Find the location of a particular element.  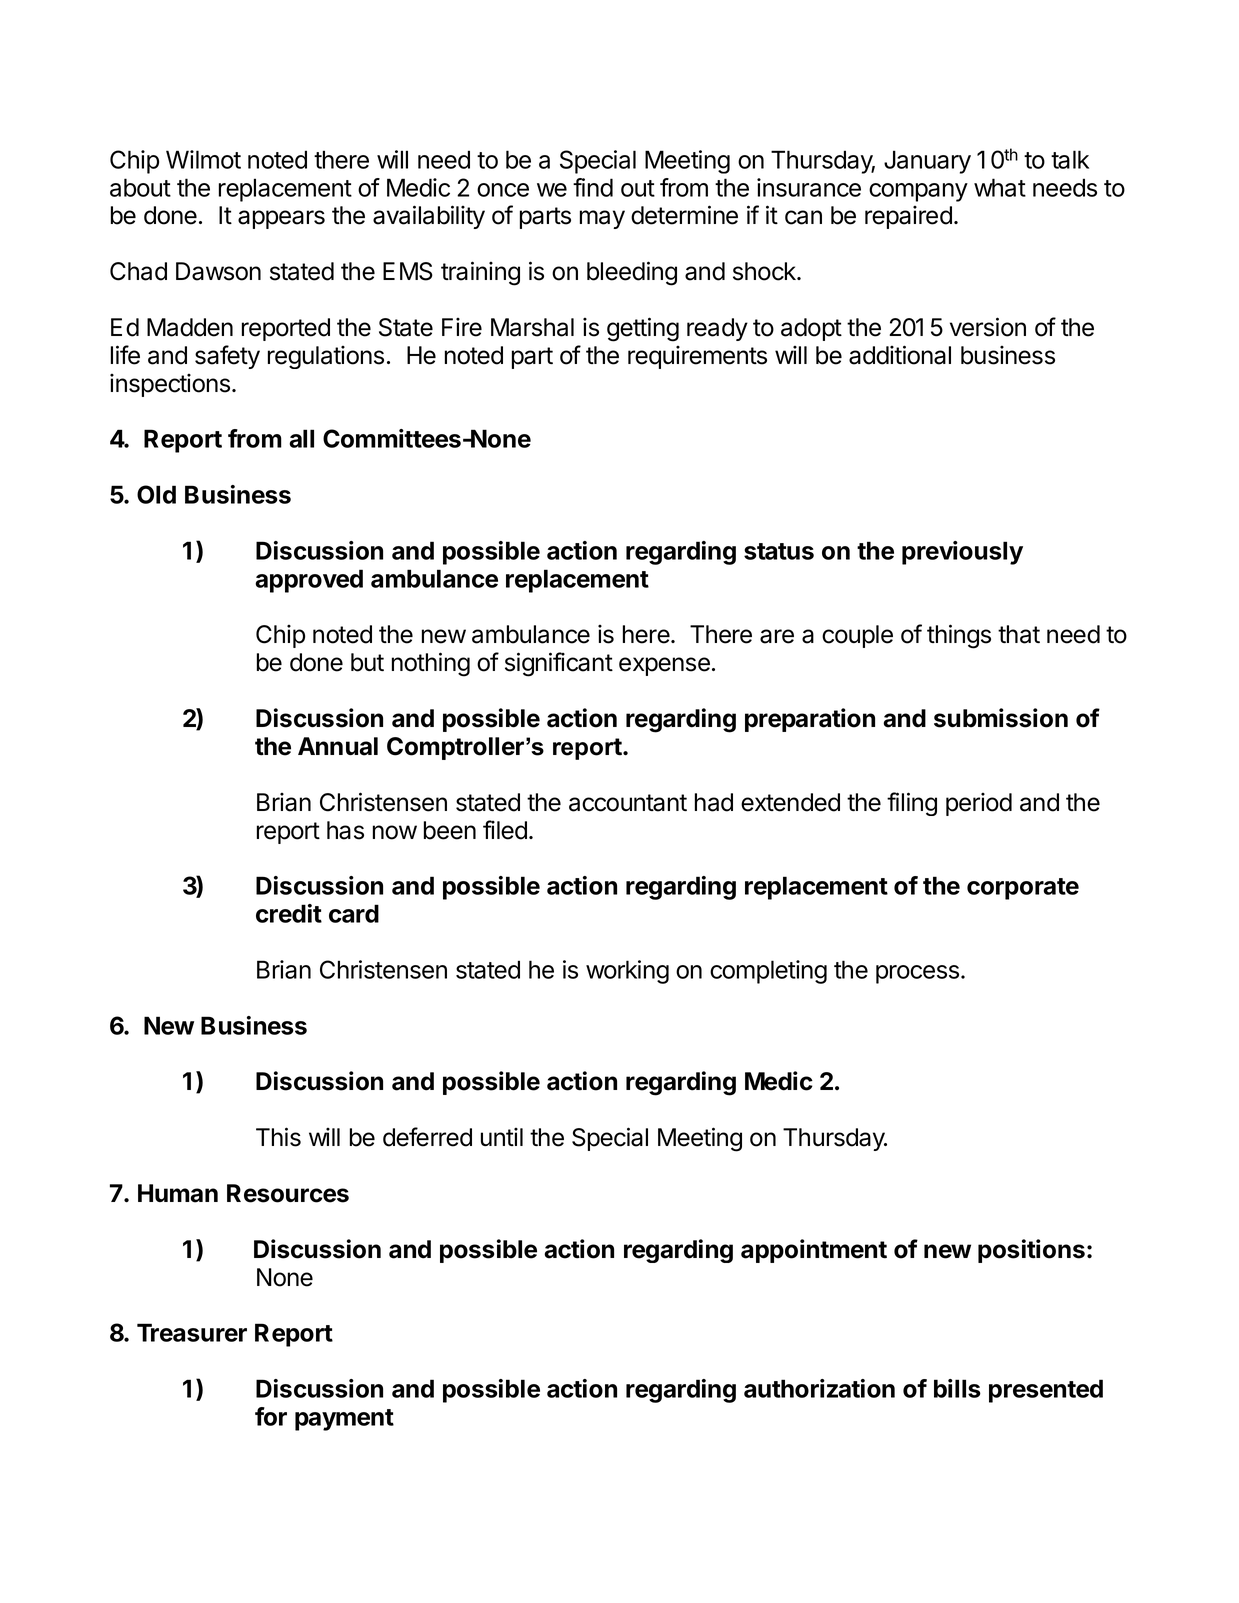

authorization is located at coordinates (819, 1388).
